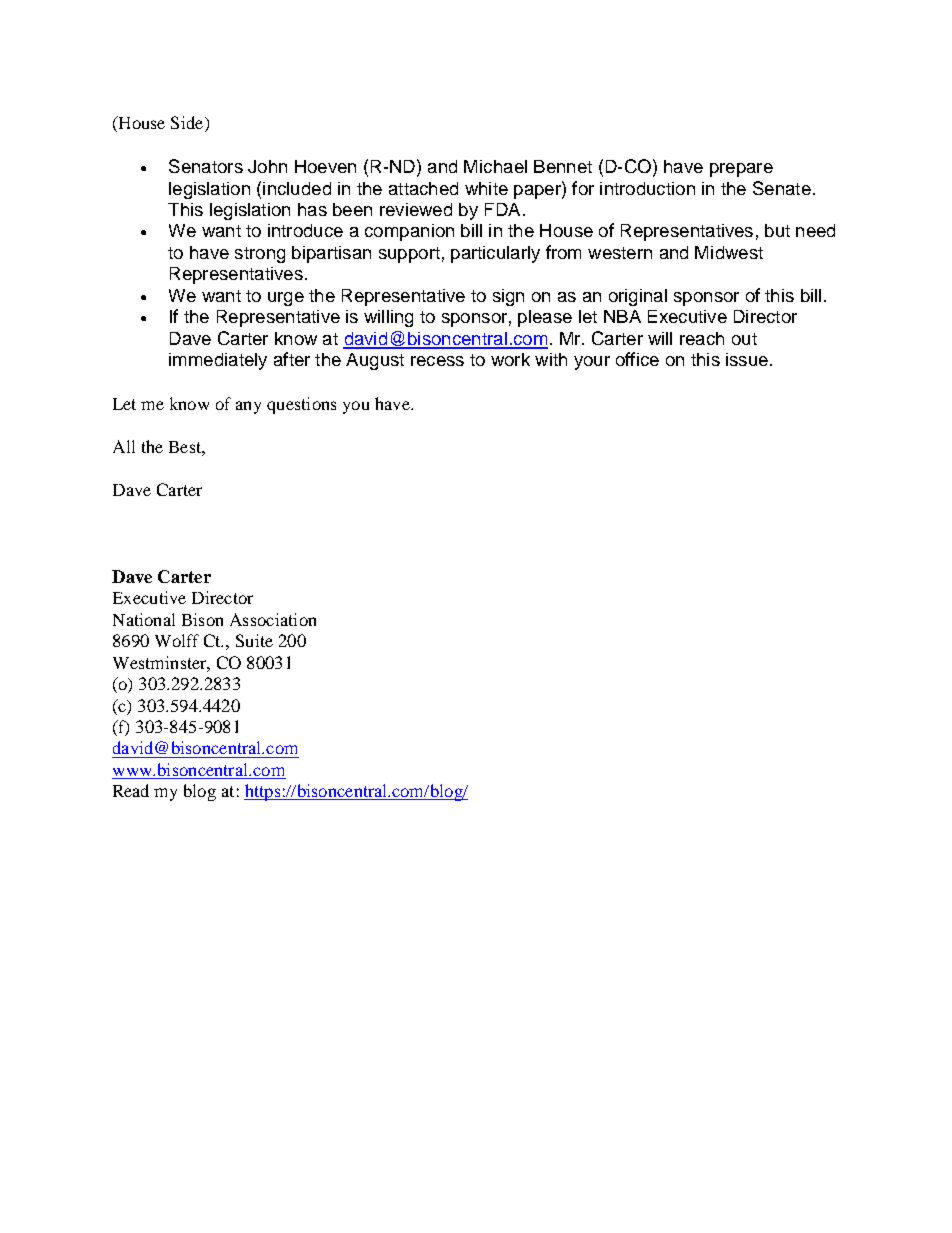 The height and width of the document is (1233, 952). Describe the element at coordinates (273, 619) in the document. I see `Association` at that location.
